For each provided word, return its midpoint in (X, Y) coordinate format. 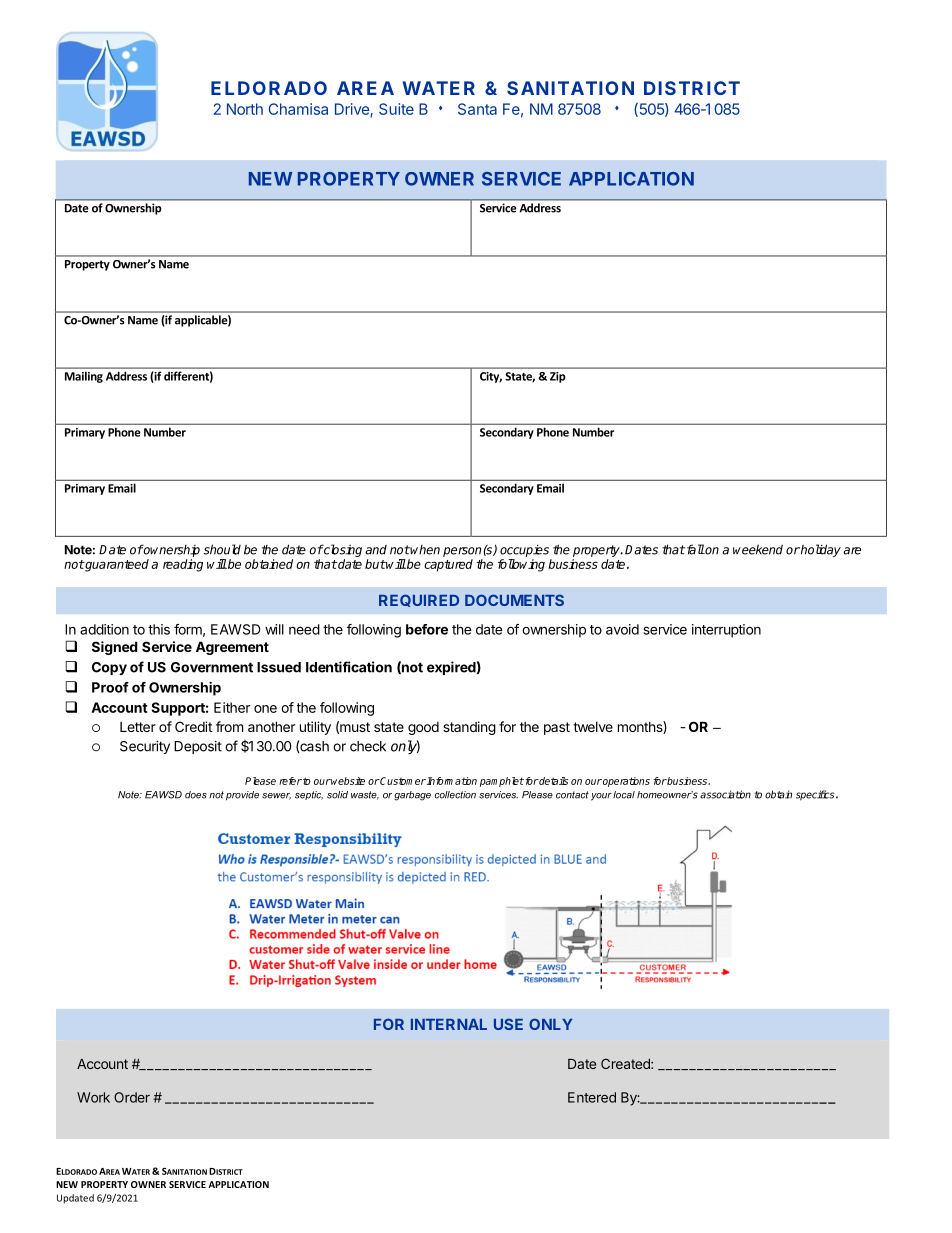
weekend (758, 549)
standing (469, 728)
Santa (477, 109)
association (725, 794)
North (245, 109)
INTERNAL (449, 1024)
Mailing (84, 377)
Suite (396, 109)
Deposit (198, 747)
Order (132, 1097)
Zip (558, 377)
